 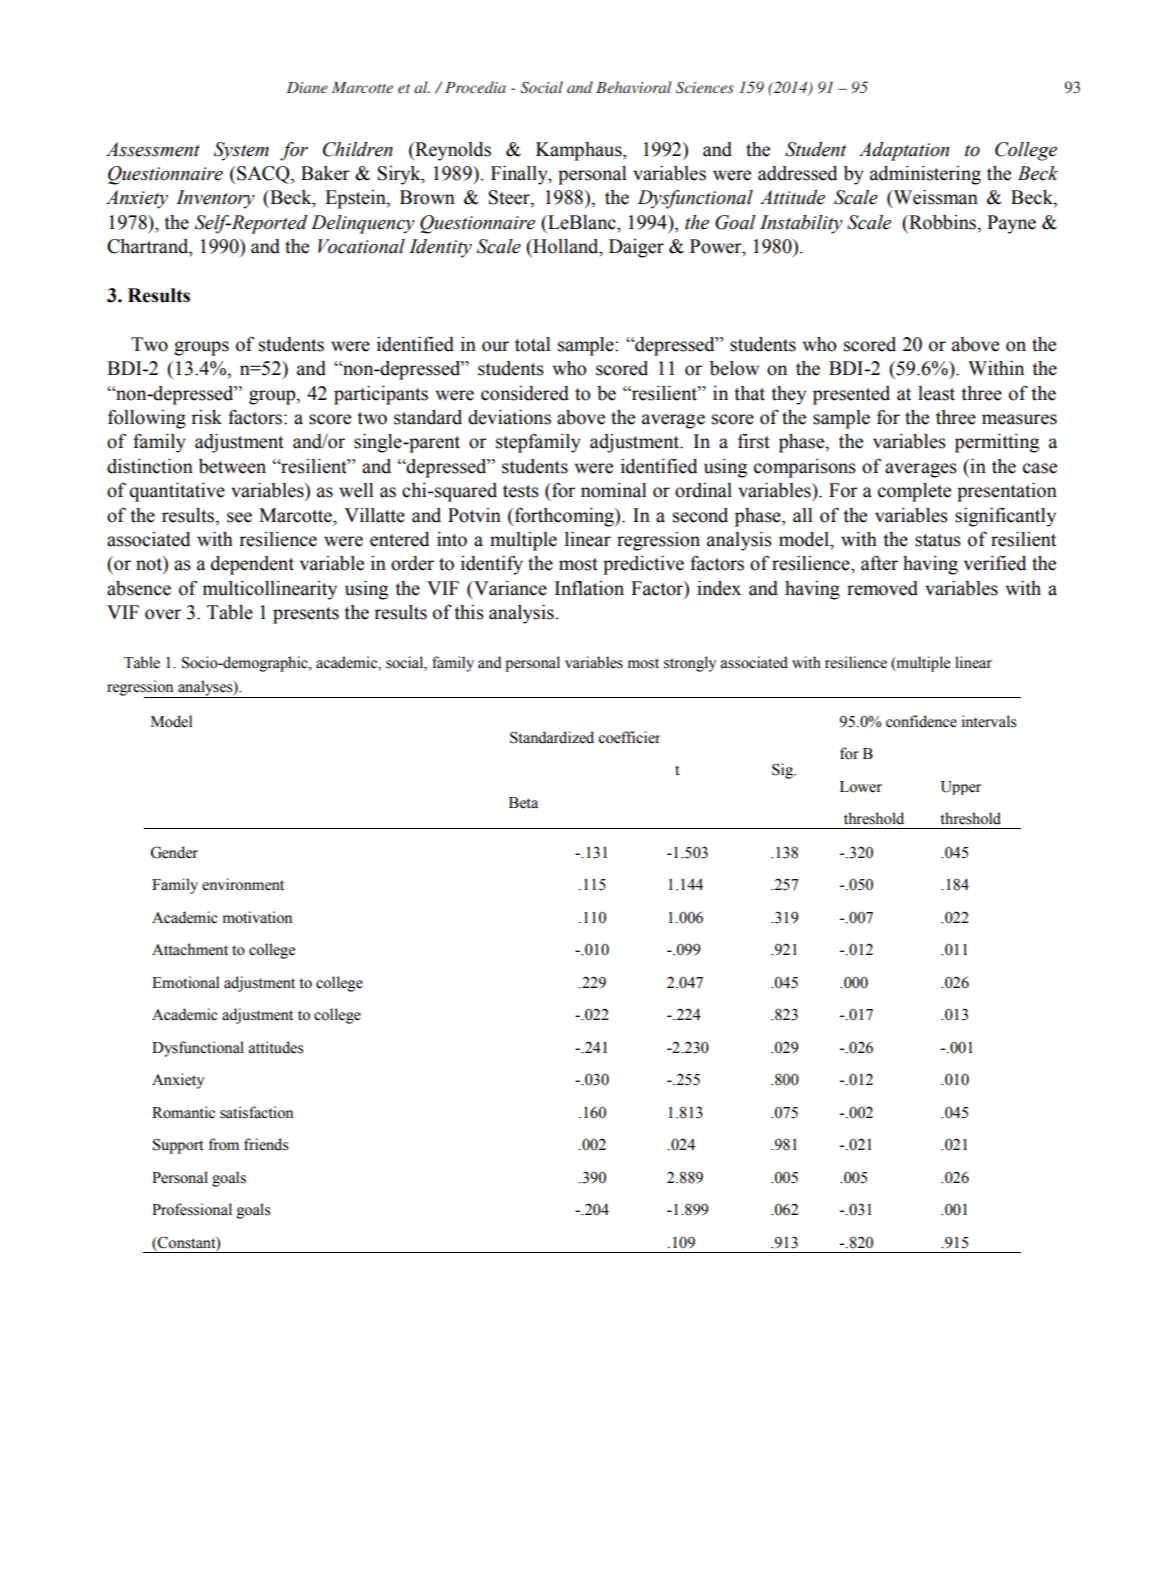 I want to click on removed, so click(x=882, y=588).
